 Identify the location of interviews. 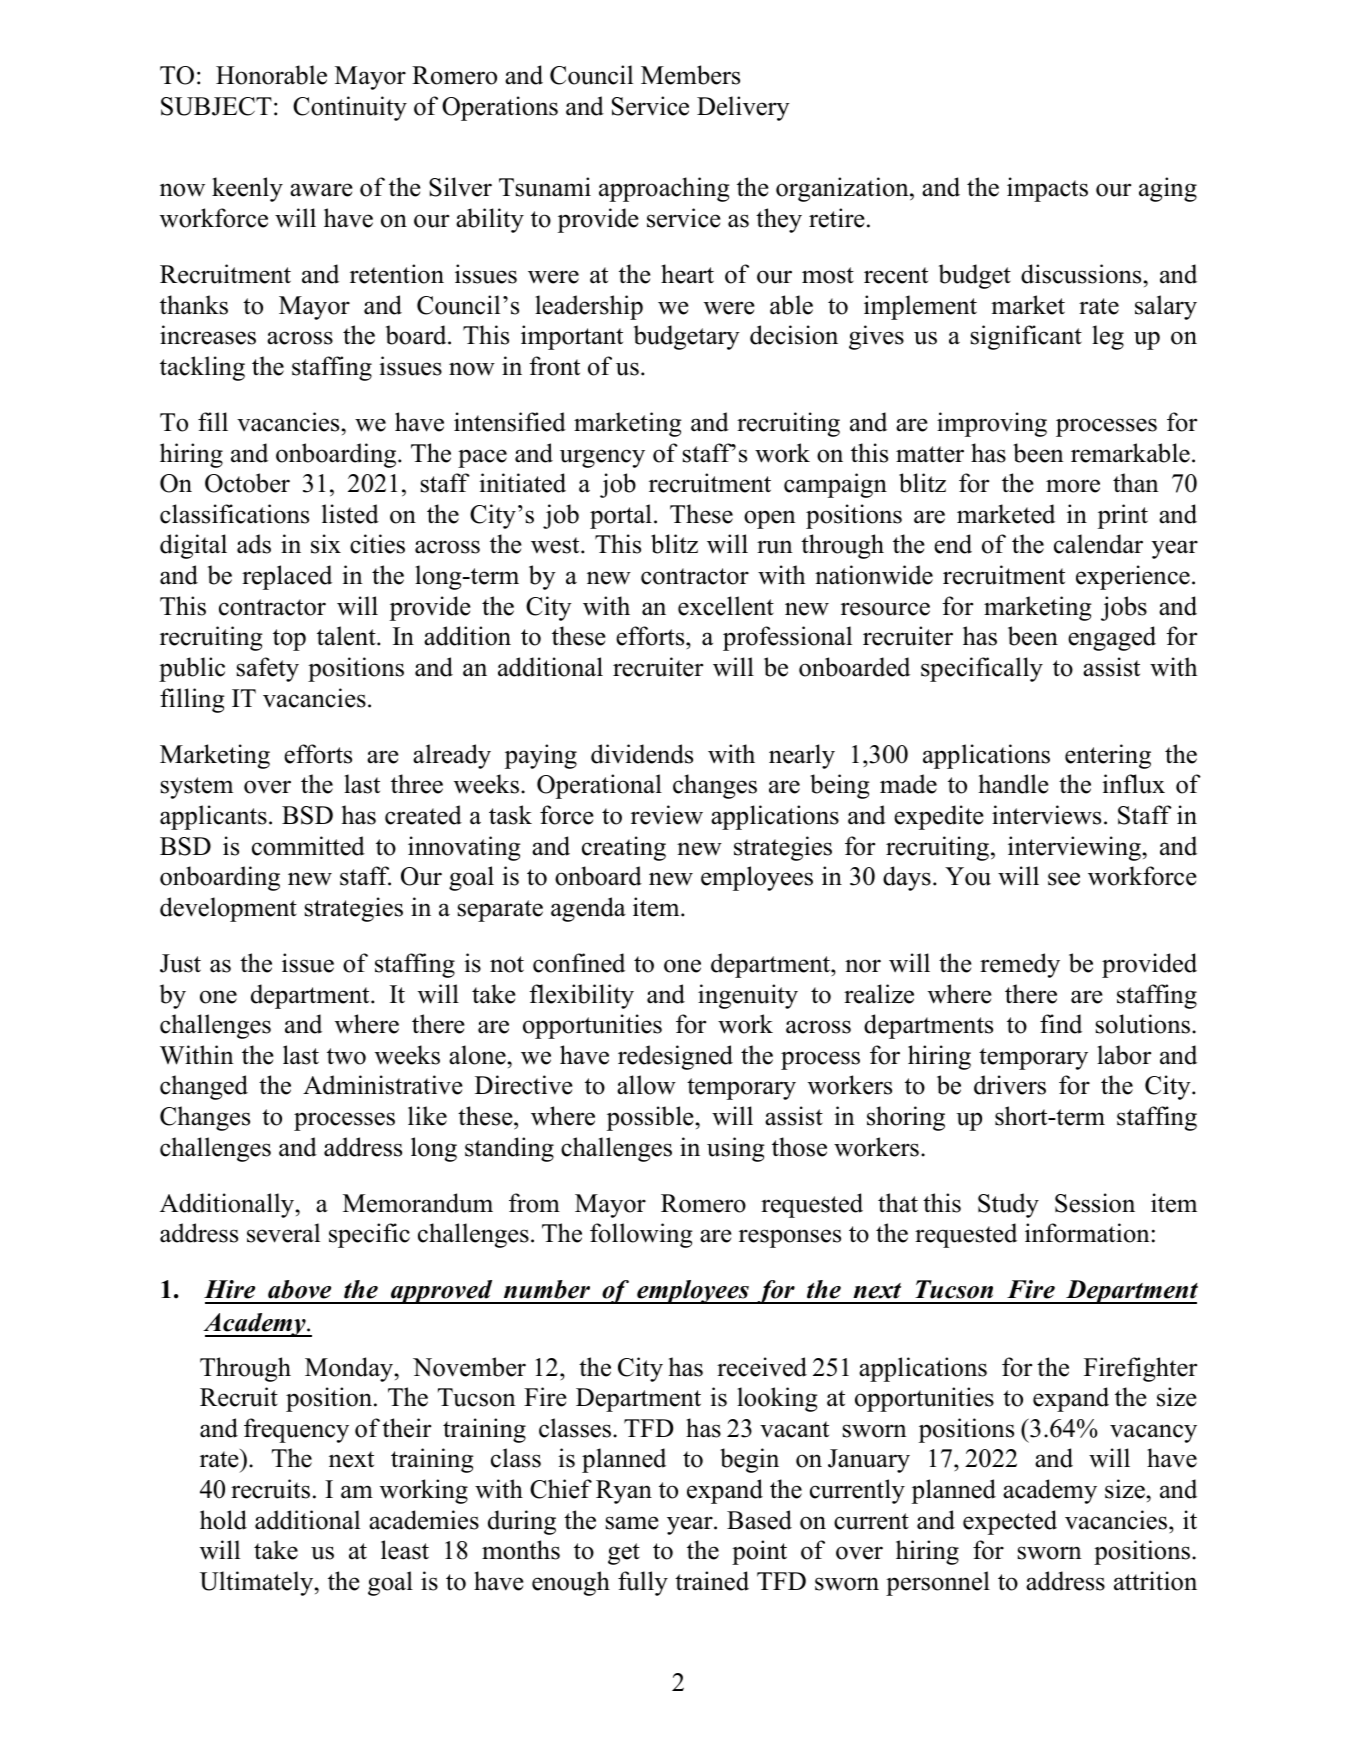
(1046, 815).
